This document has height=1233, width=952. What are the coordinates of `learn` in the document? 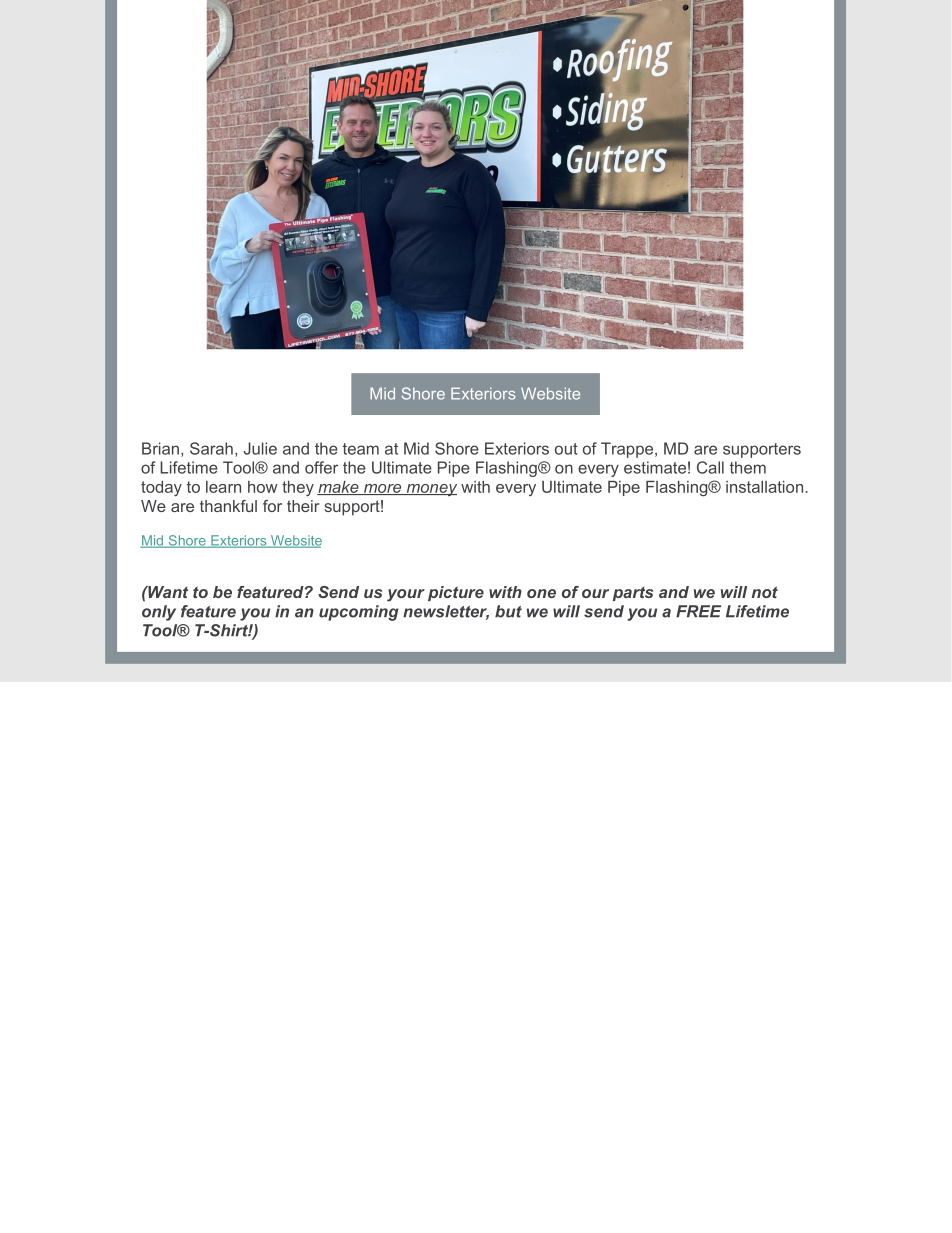 It's located at (223, 487).
